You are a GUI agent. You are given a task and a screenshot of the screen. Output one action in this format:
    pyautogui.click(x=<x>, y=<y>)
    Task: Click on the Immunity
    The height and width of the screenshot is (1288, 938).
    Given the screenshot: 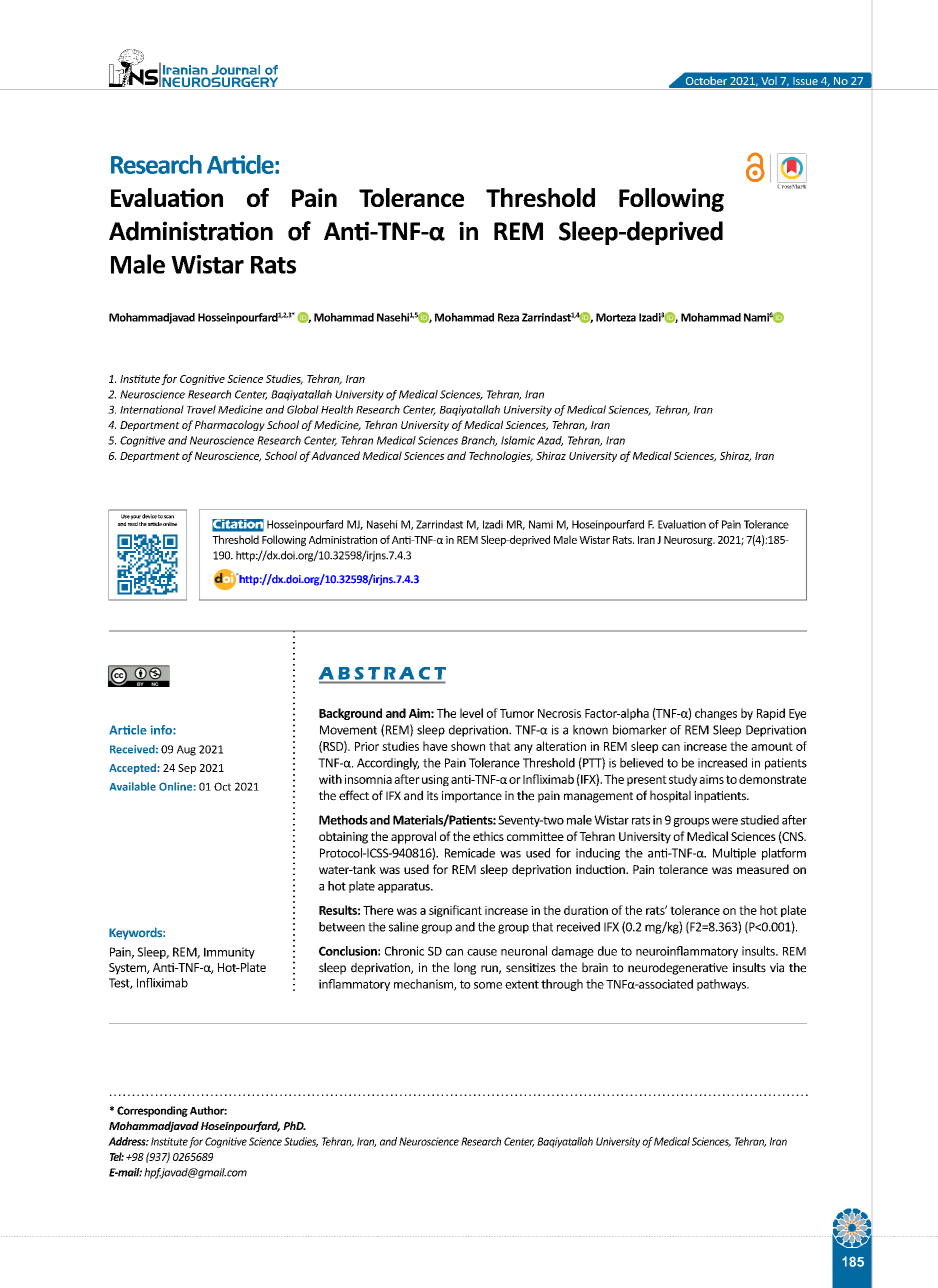 What is the action you would take?
    pyautogui.click(x=229, y=953)
